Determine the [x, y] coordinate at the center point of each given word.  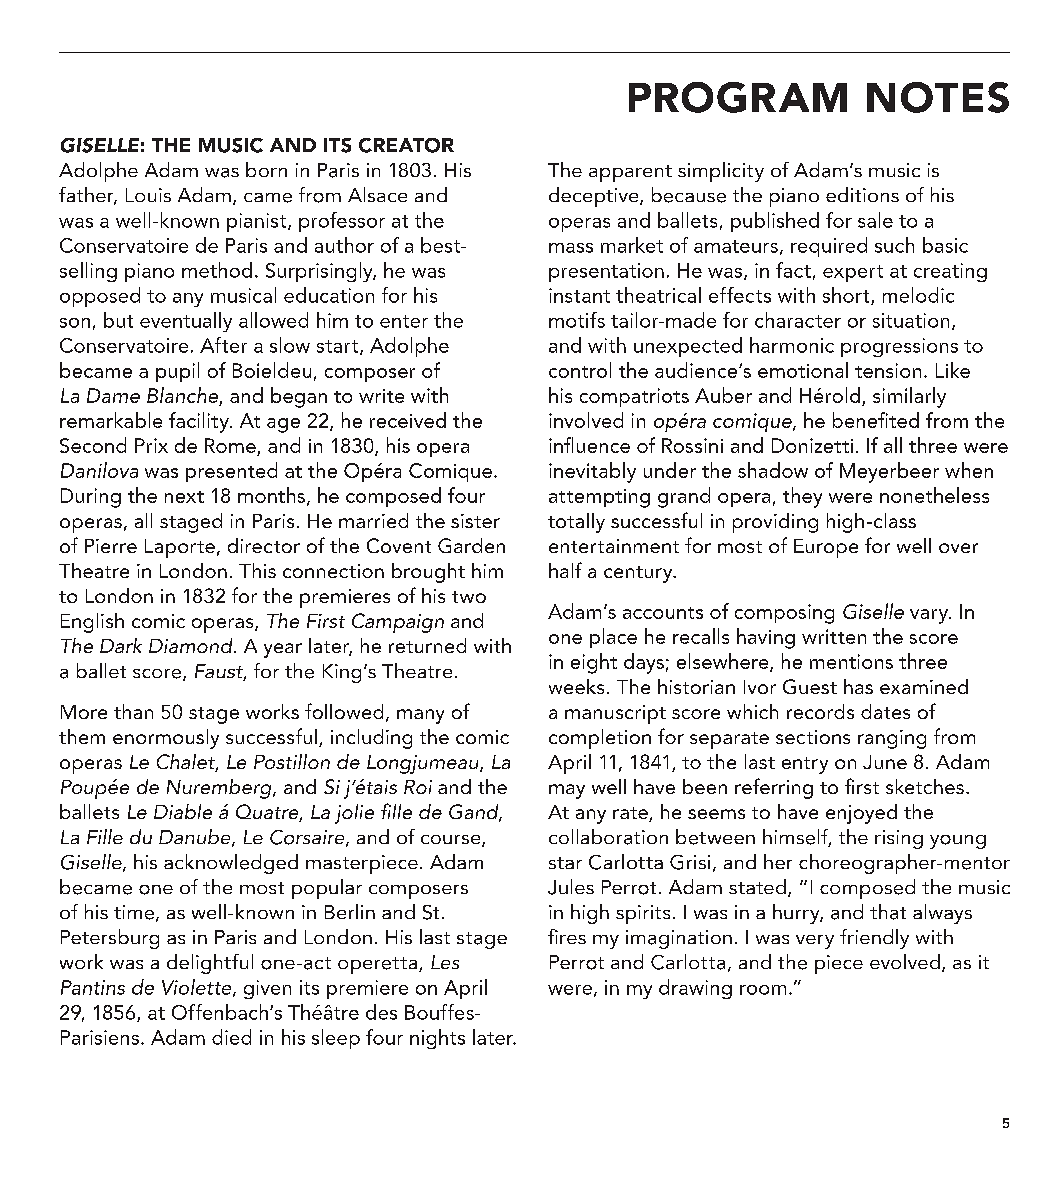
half [565, 570]
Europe [826, 548]
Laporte [180, 548]
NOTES [938, 97]
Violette [198, 988]
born [266, 169]
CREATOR [406, 145]
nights [437, 1039]
